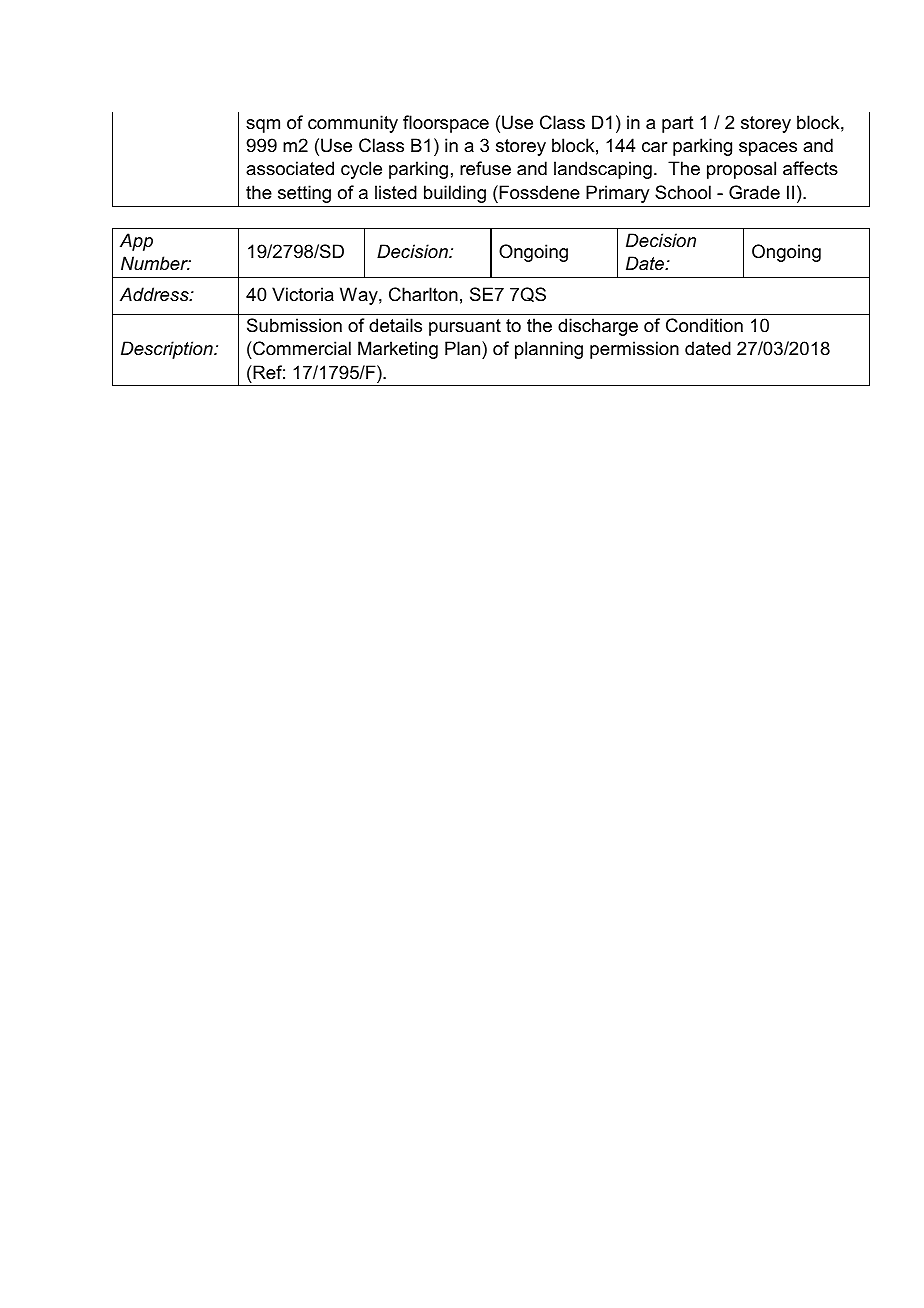 The width and height of the document is (924, 1308). Describe the element at coordinates (678, 124) in the document. I see `part` at that location.
